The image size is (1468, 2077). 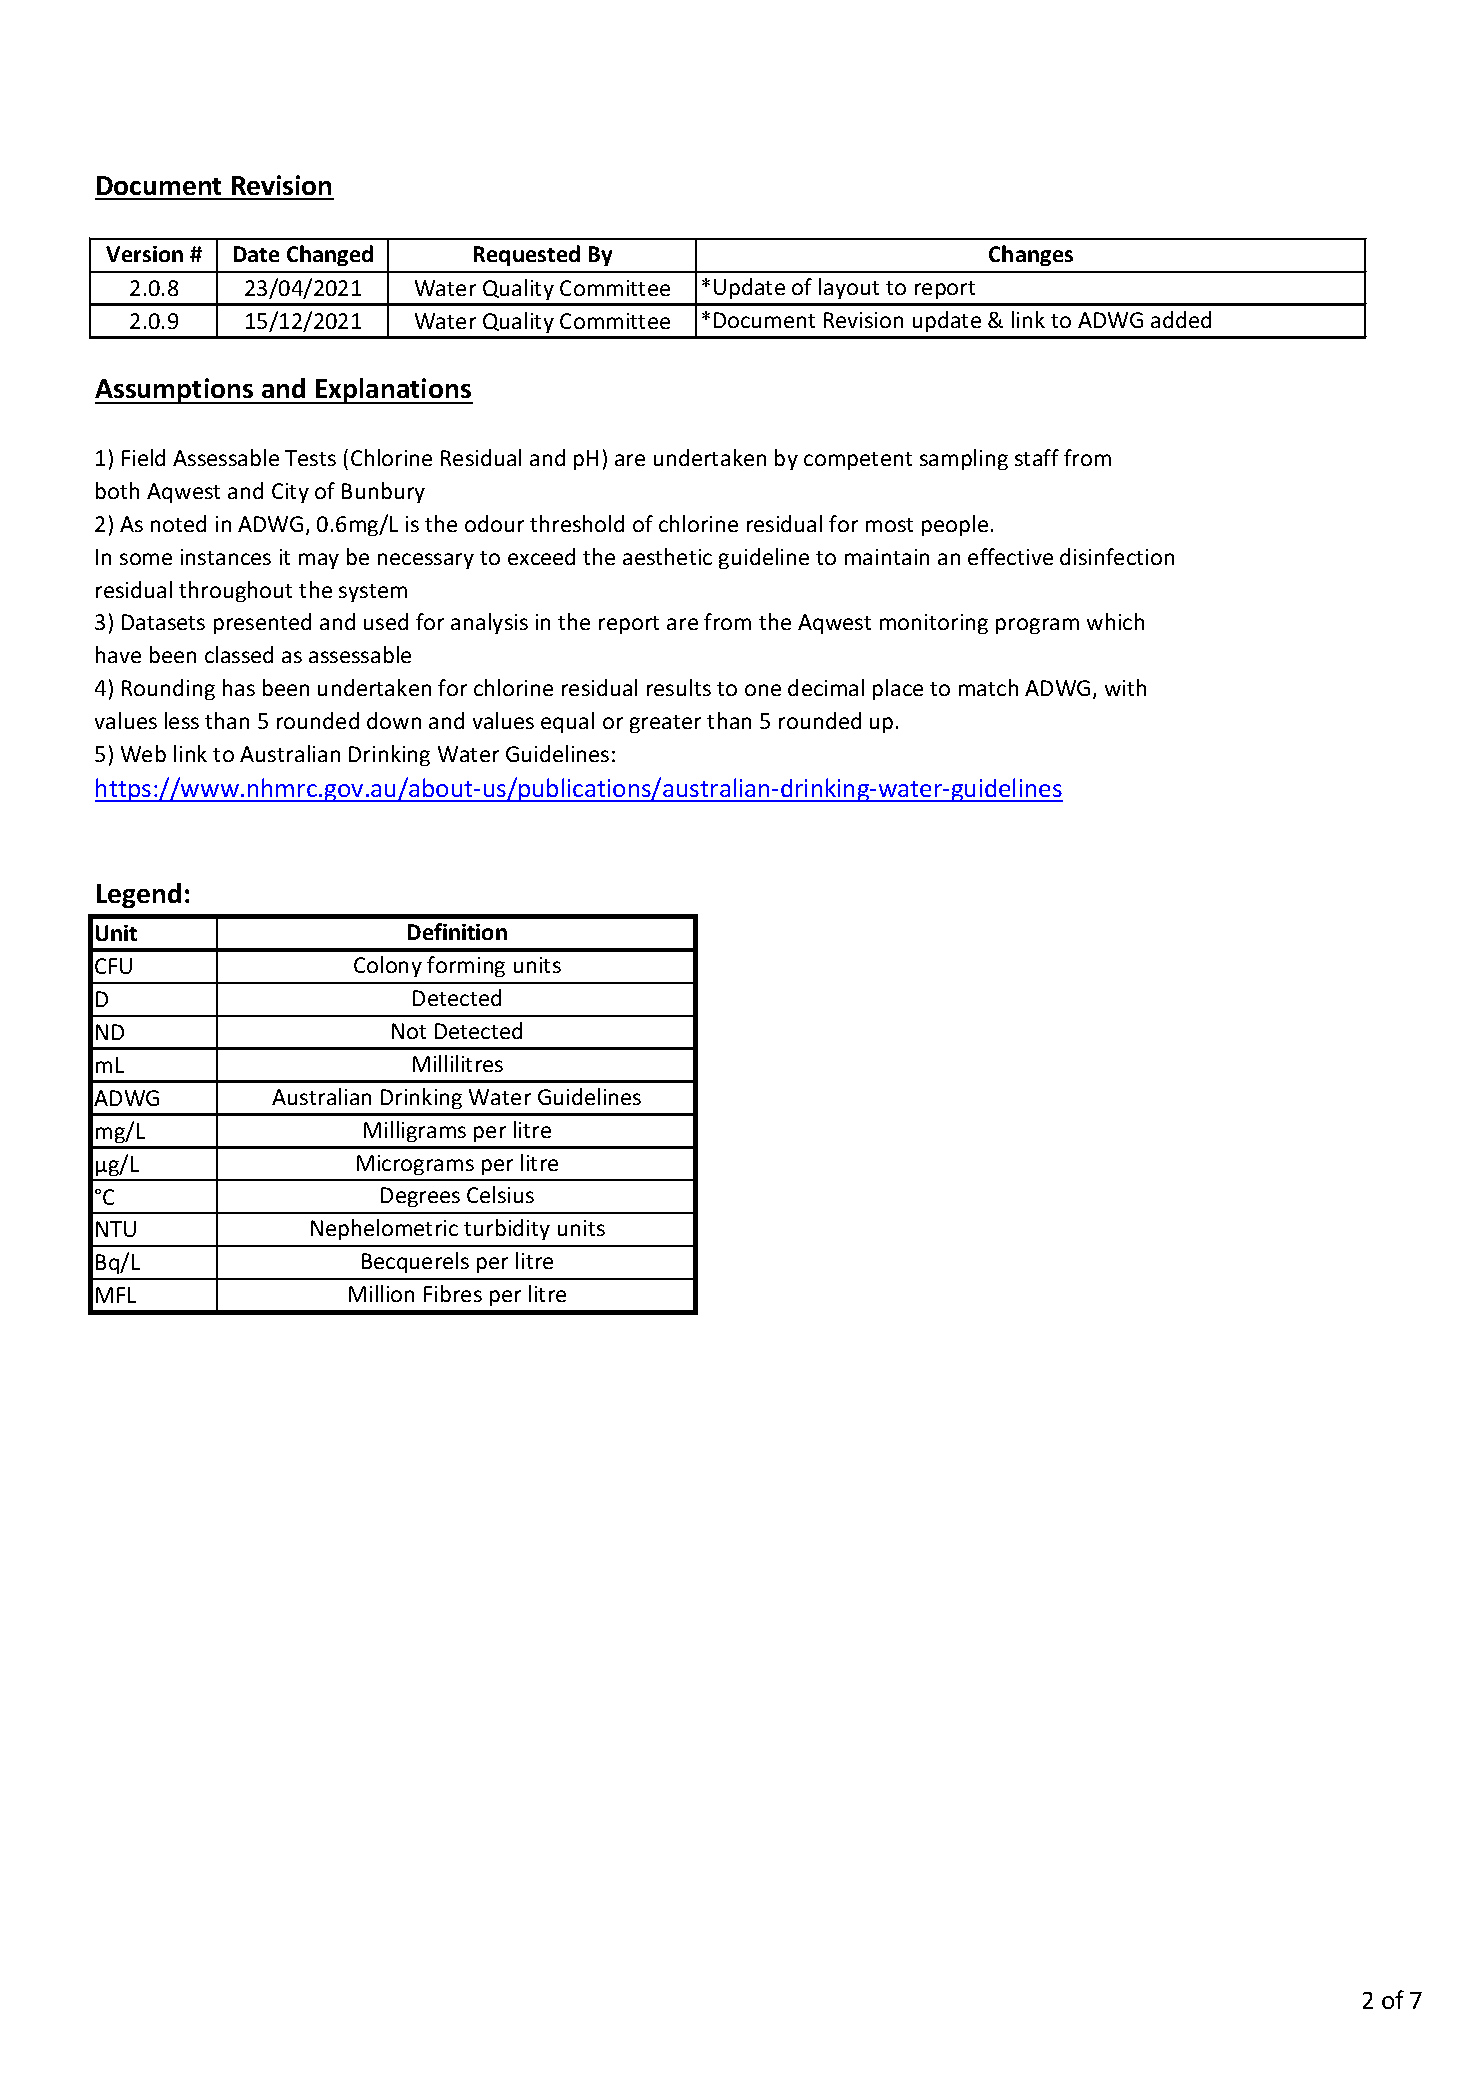 I want to click on Changed, so click(x=330, y=255).
